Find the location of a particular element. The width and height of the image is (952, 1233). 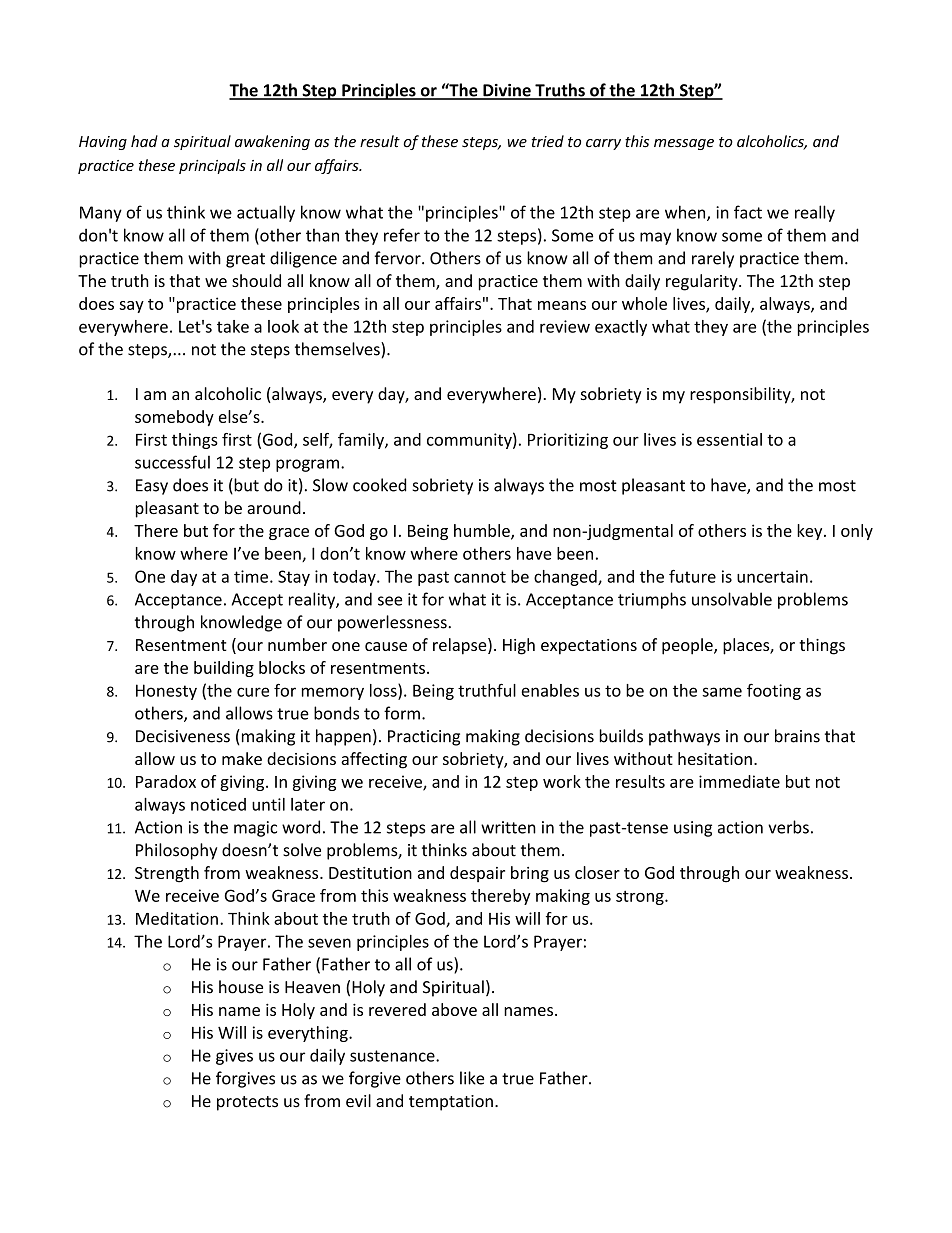

essential is located at coordinates (729, 439).
